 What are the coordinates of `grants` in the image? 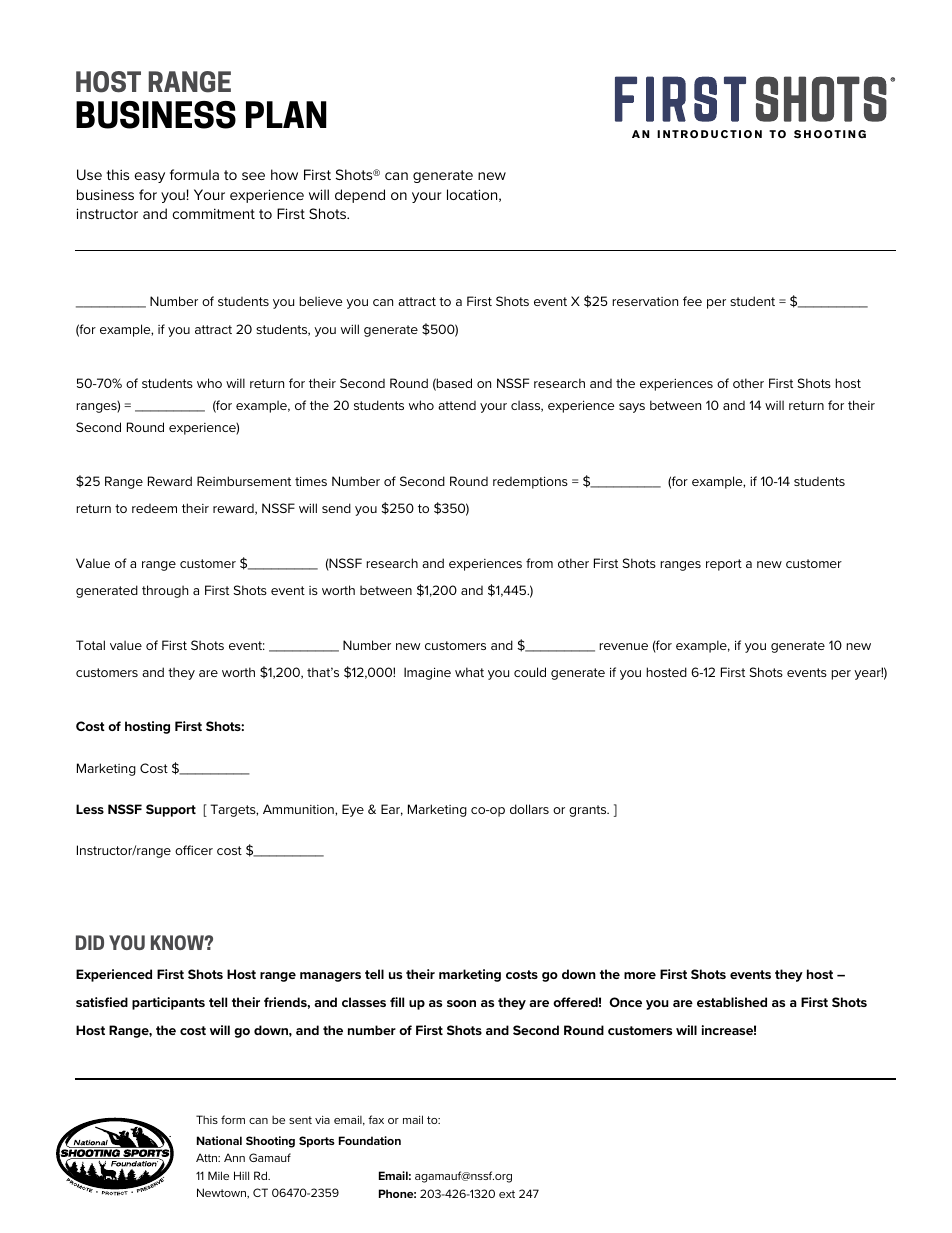 It's located at (589, 811).
